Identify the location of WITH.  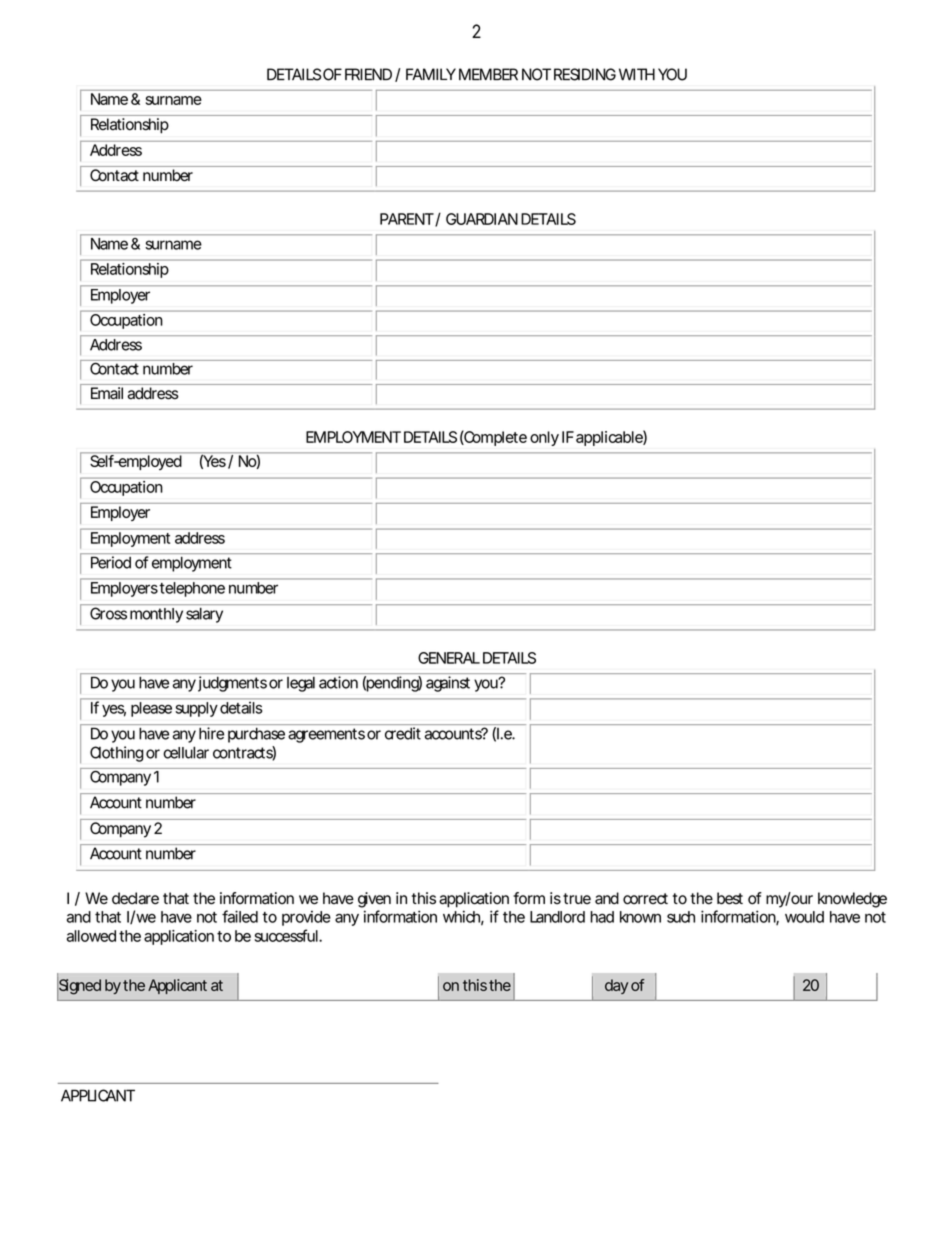
(637, 74).
